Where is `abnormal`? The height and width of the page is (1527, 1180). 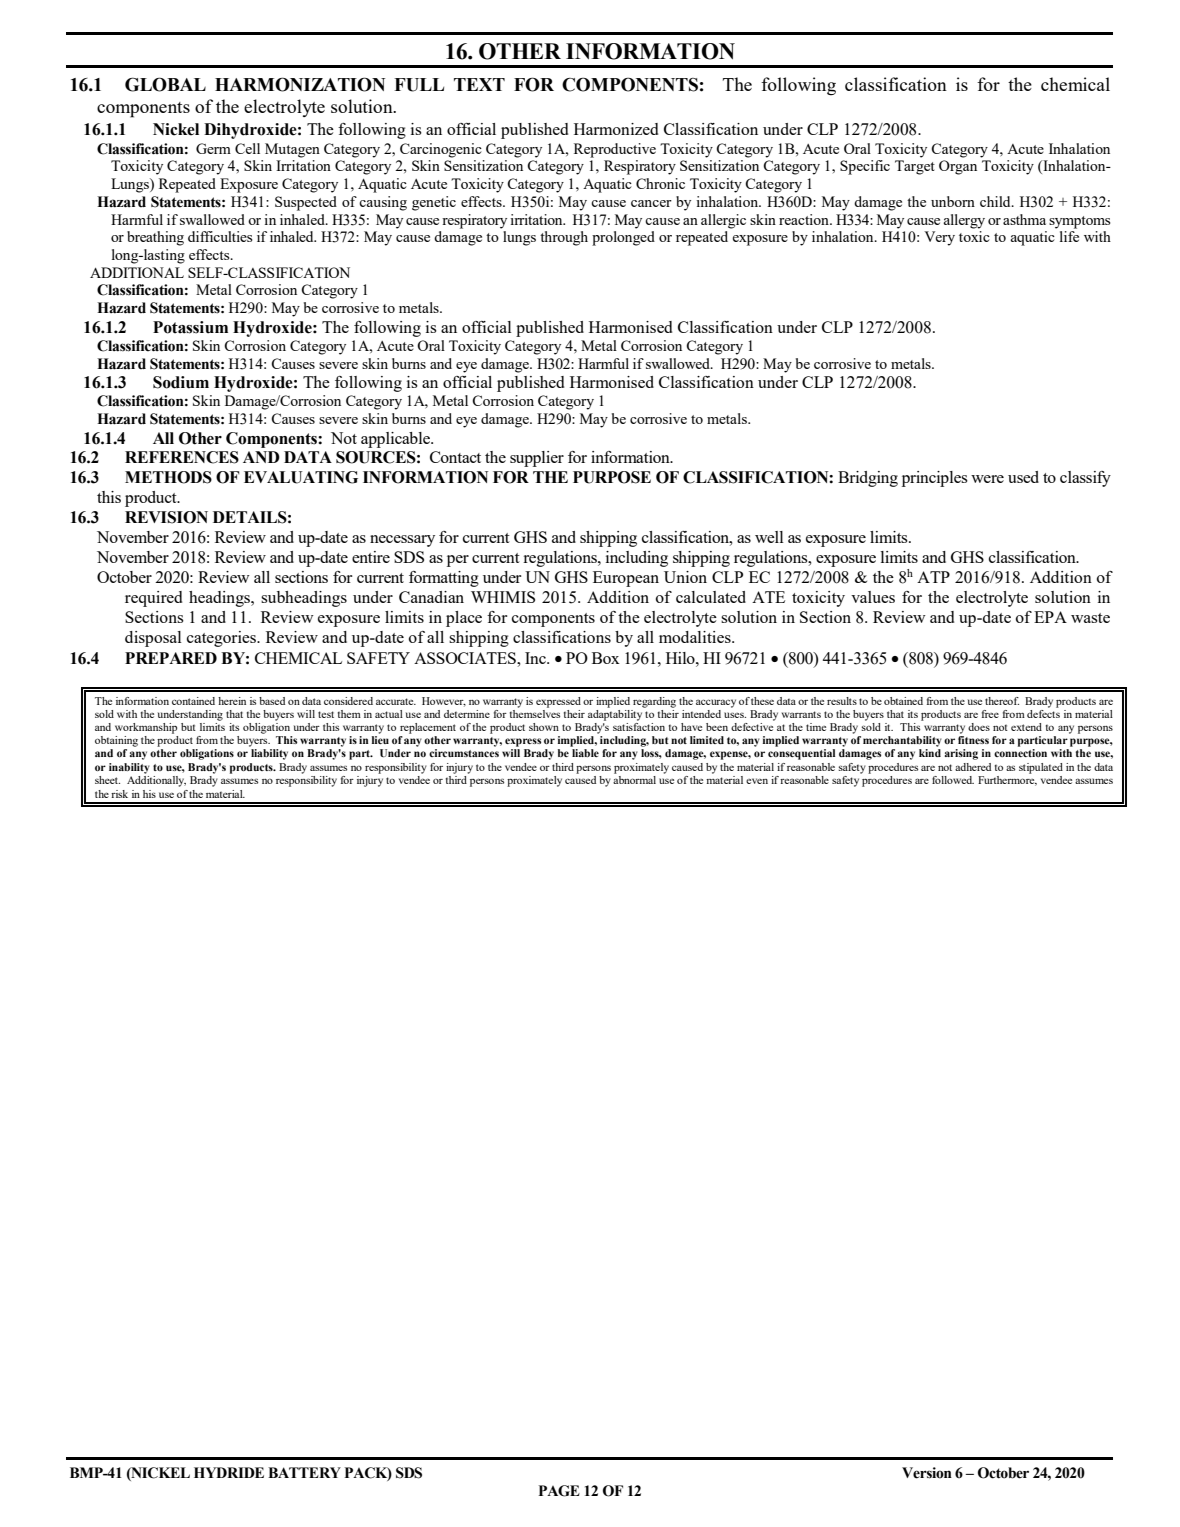
abnormal is located at coordinates (634, 780).
